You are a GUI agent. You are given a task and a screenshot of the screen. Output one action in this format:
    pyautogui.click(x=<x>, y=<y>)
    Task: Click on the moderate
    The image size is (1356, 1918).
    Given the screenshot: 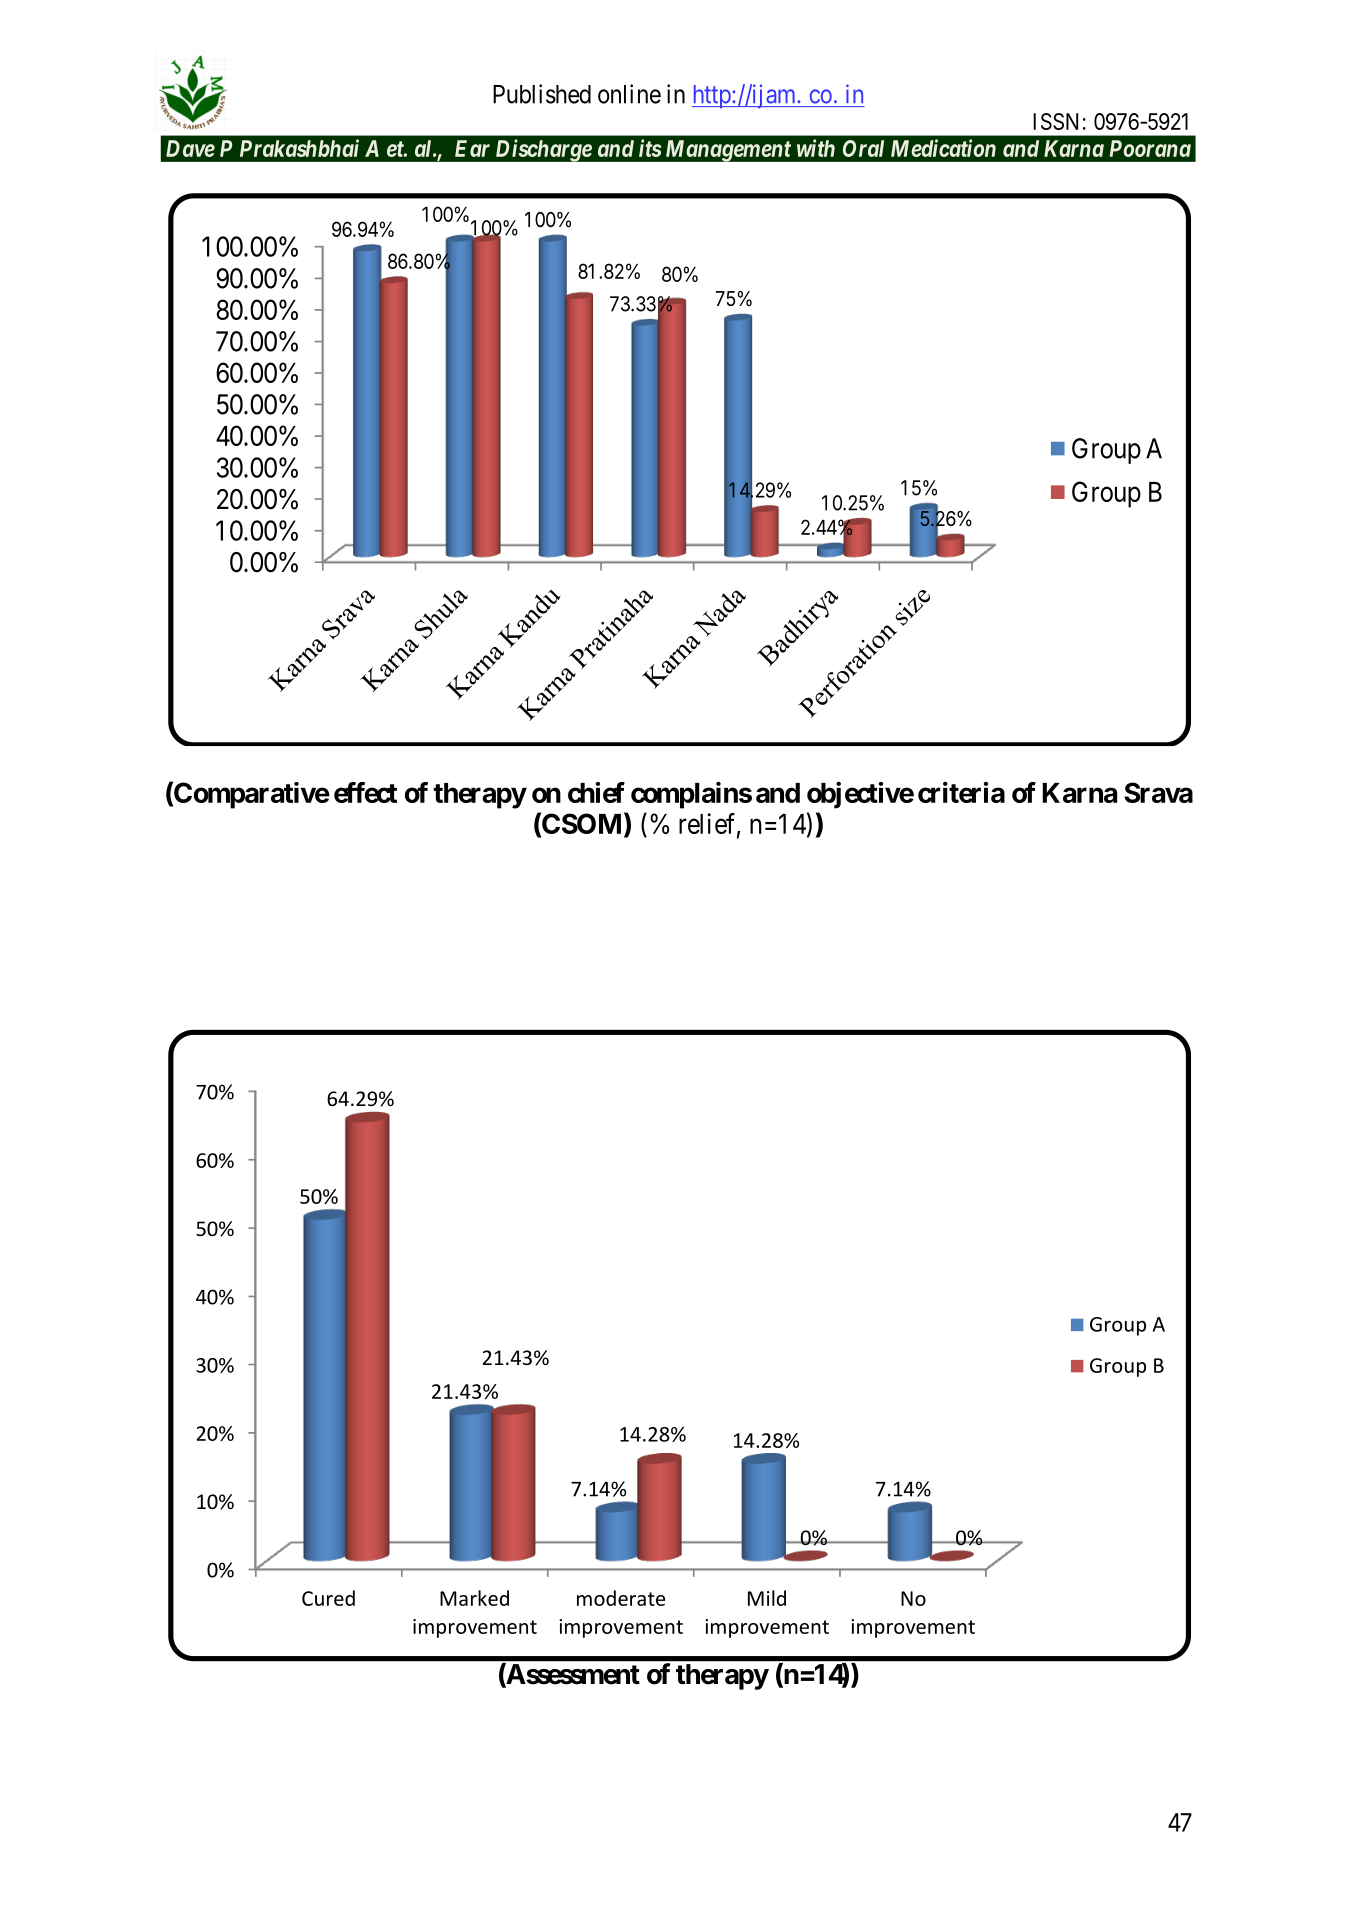 What is the action you would take?
    pyautogui.click(x=621, y=1598)
